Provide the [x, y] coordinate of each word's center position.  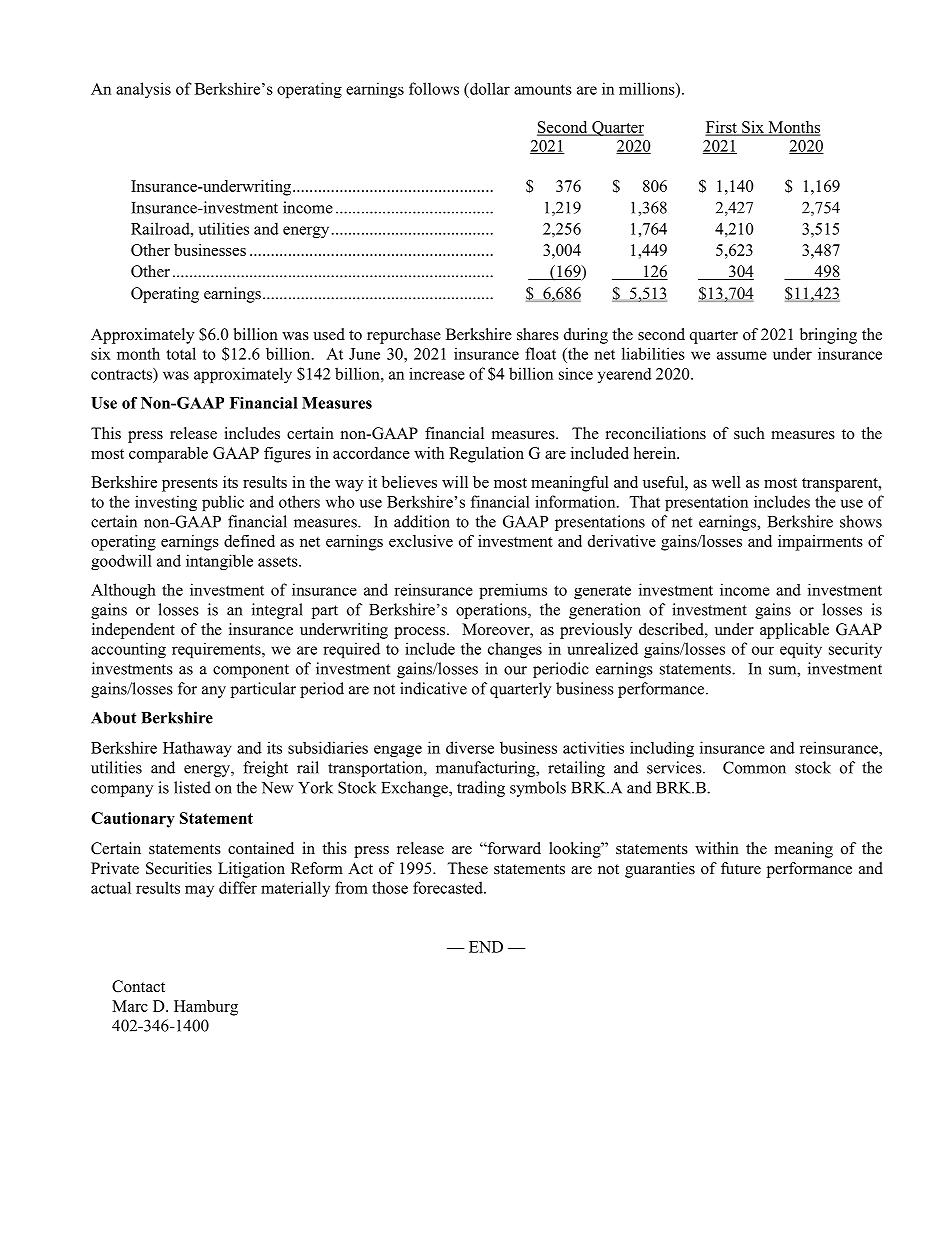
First [722, 128]
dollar [489, 88]
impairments [820, 543]
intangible [219, 562]
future [741, 868]
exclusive [421, 541]
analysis [143, 90]
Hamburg [206, 1008]
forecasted [449, 887]
